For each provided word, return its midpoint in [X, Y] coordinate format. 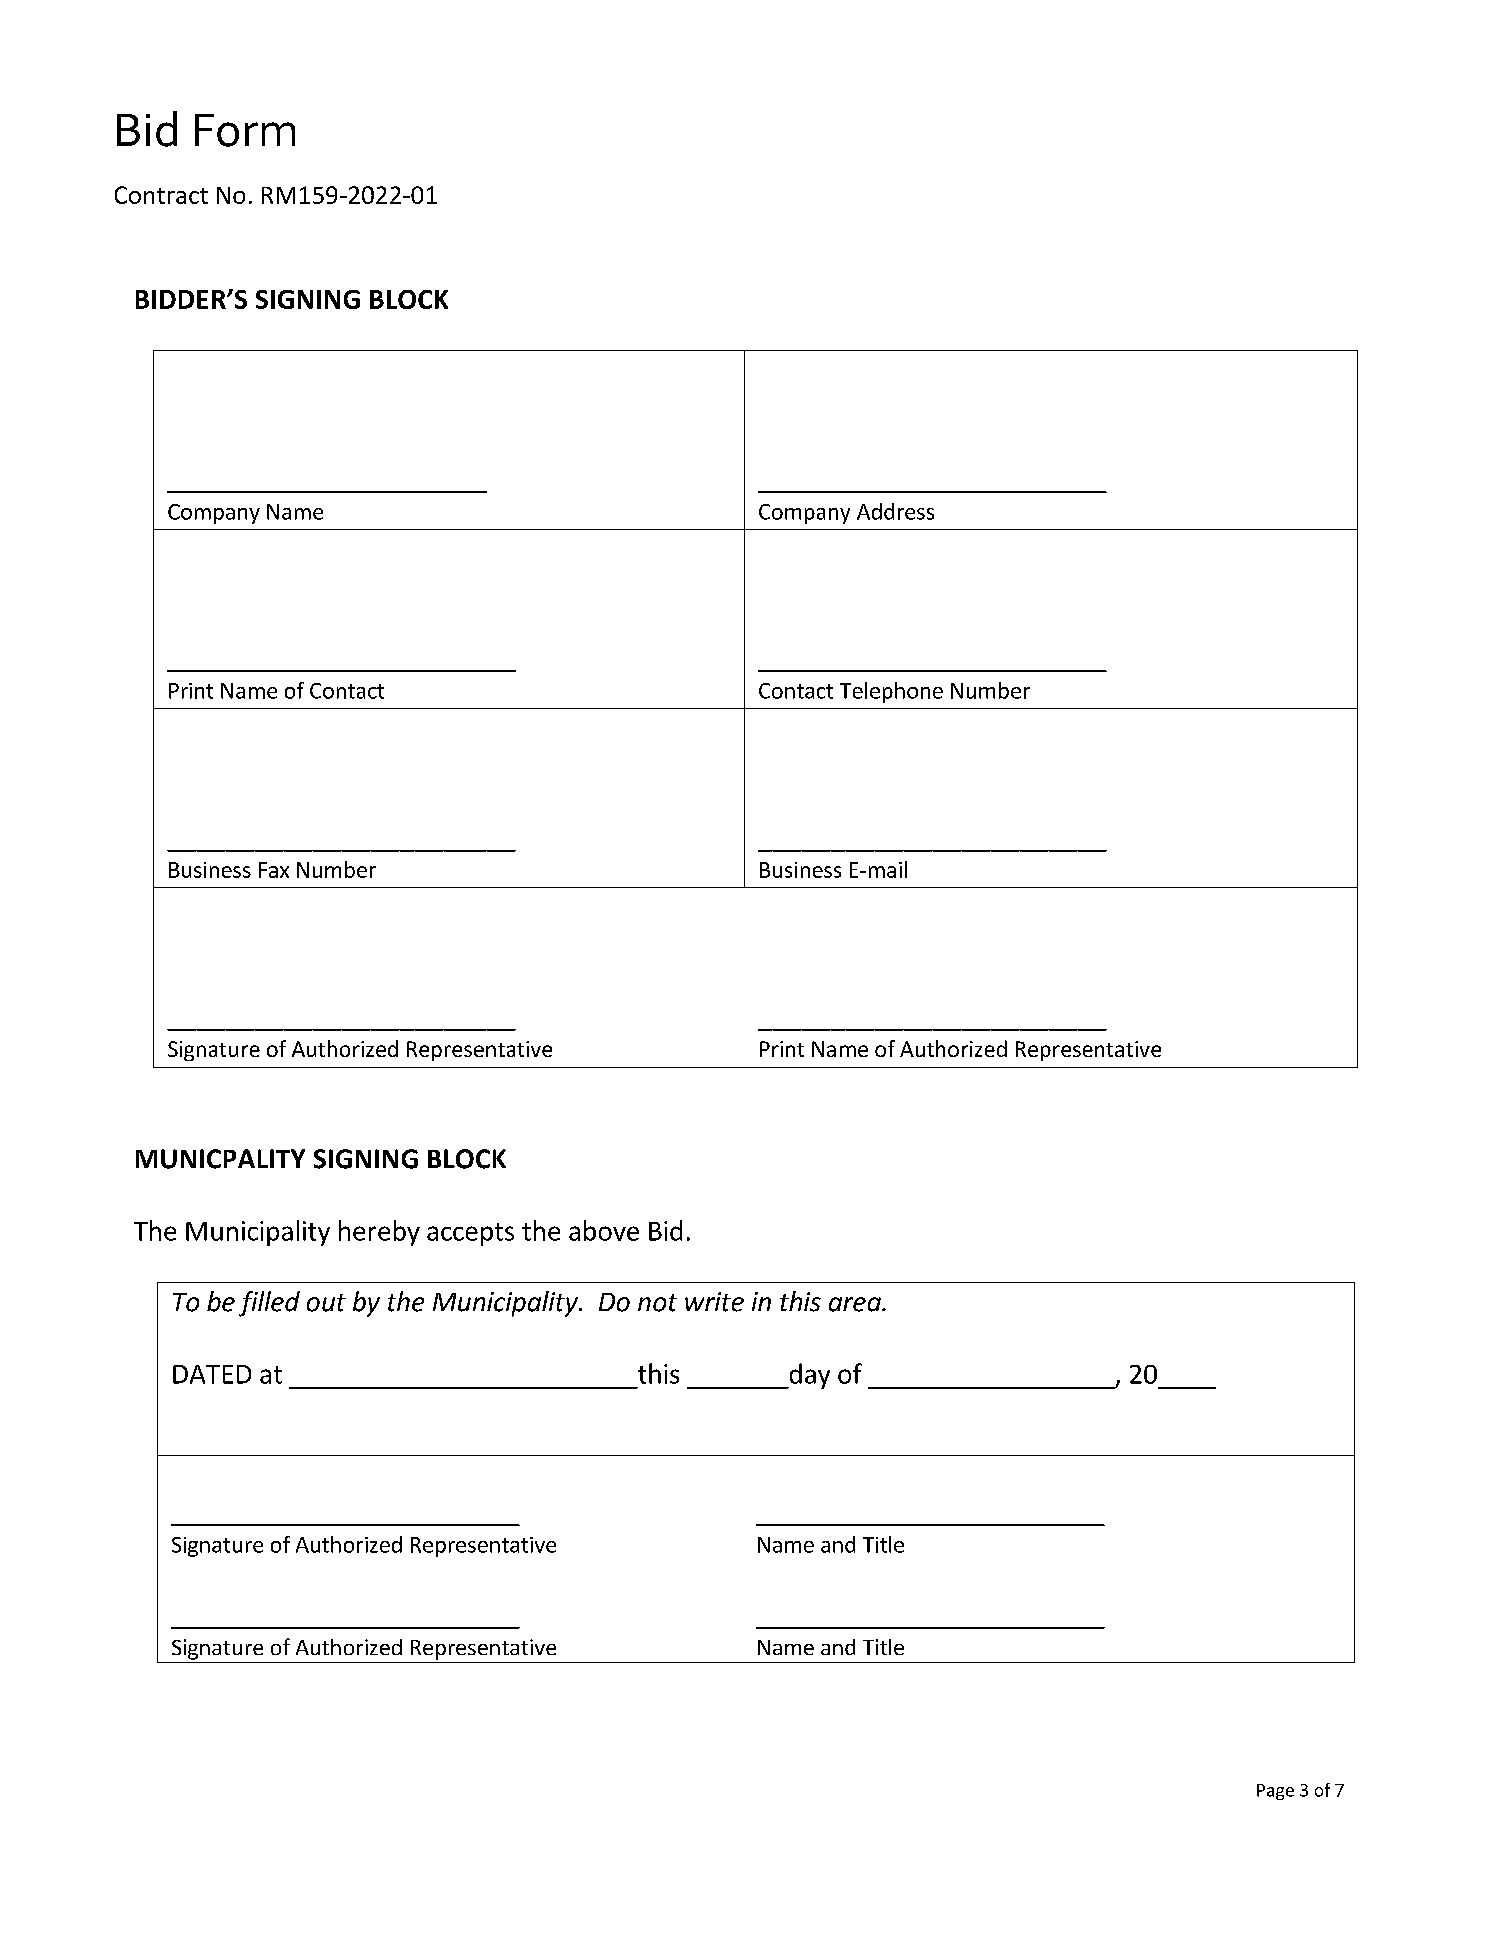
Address [895, 511]
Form [245, 130]
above [604, 1230]
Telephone [891, 692]
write [714, 1302]
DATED [212, 1374]
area [856, 1304]
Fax [274, 870]
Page [1275, 1792]
